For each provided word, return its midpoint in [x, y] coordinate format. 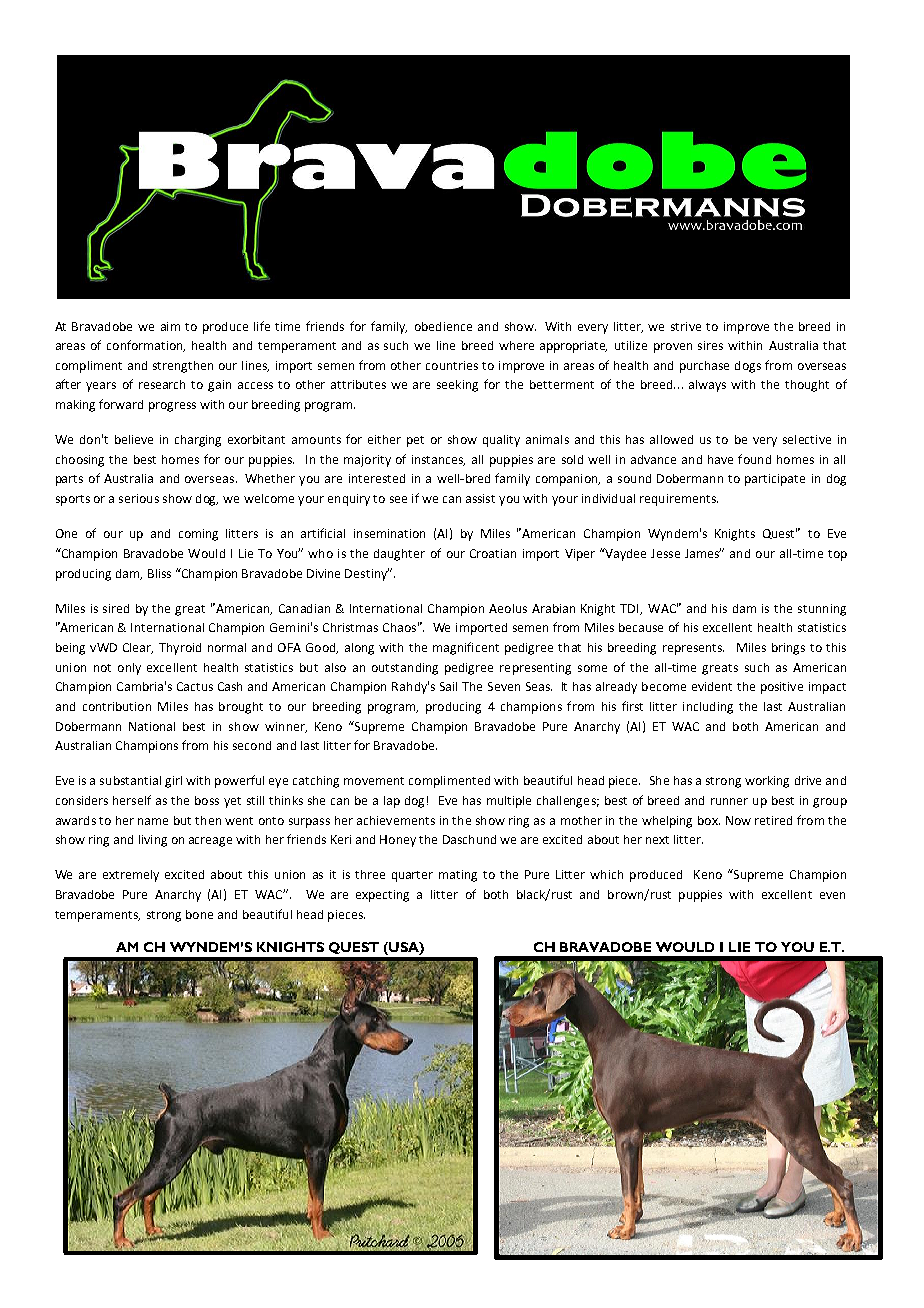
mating [458, 876]
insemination [389, 533]
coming [198, 535]
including [708, 708]
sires [710, 345]
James [703, 553]
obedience [443, 326]
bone [199, 914]
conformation [146, 346]
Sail [448, 686]
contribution [117, 706]
